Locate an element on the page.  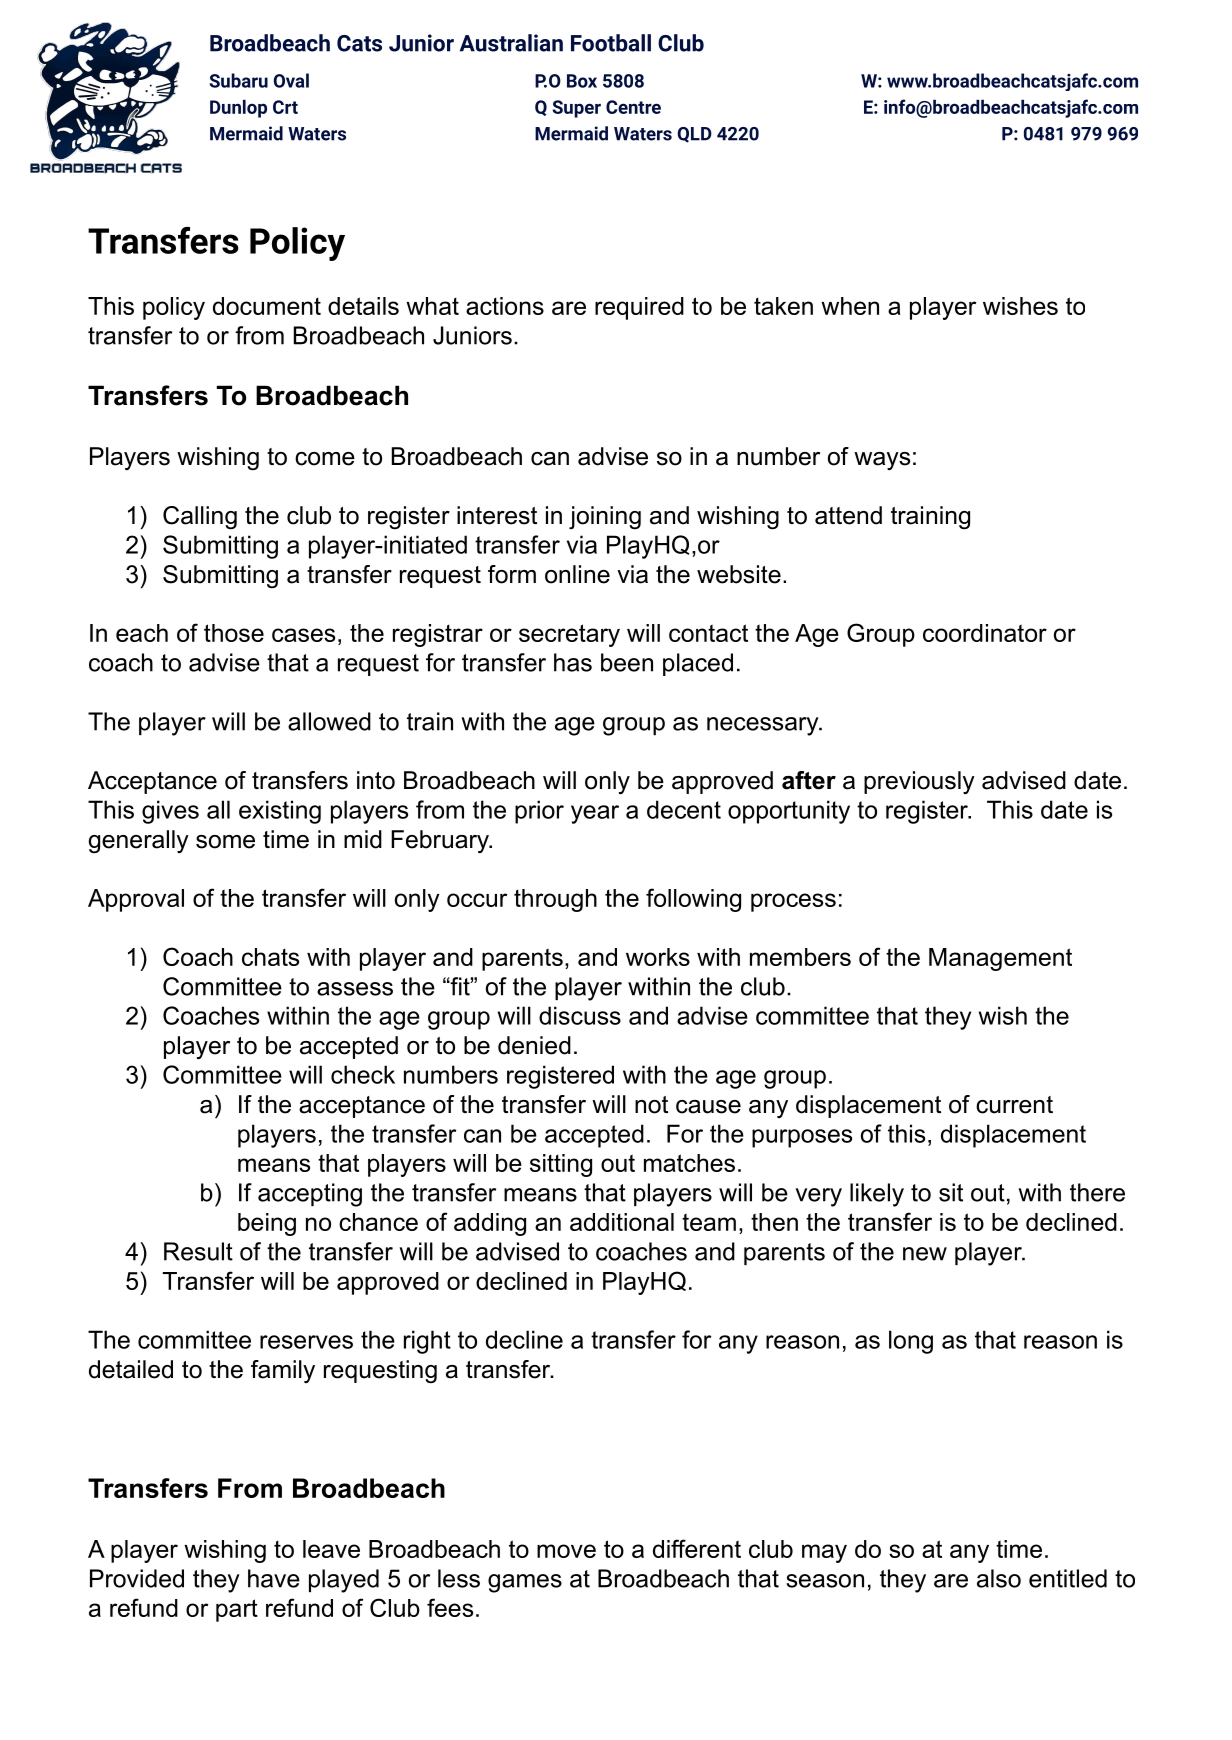
have is located at coordinates (274, 1578).
